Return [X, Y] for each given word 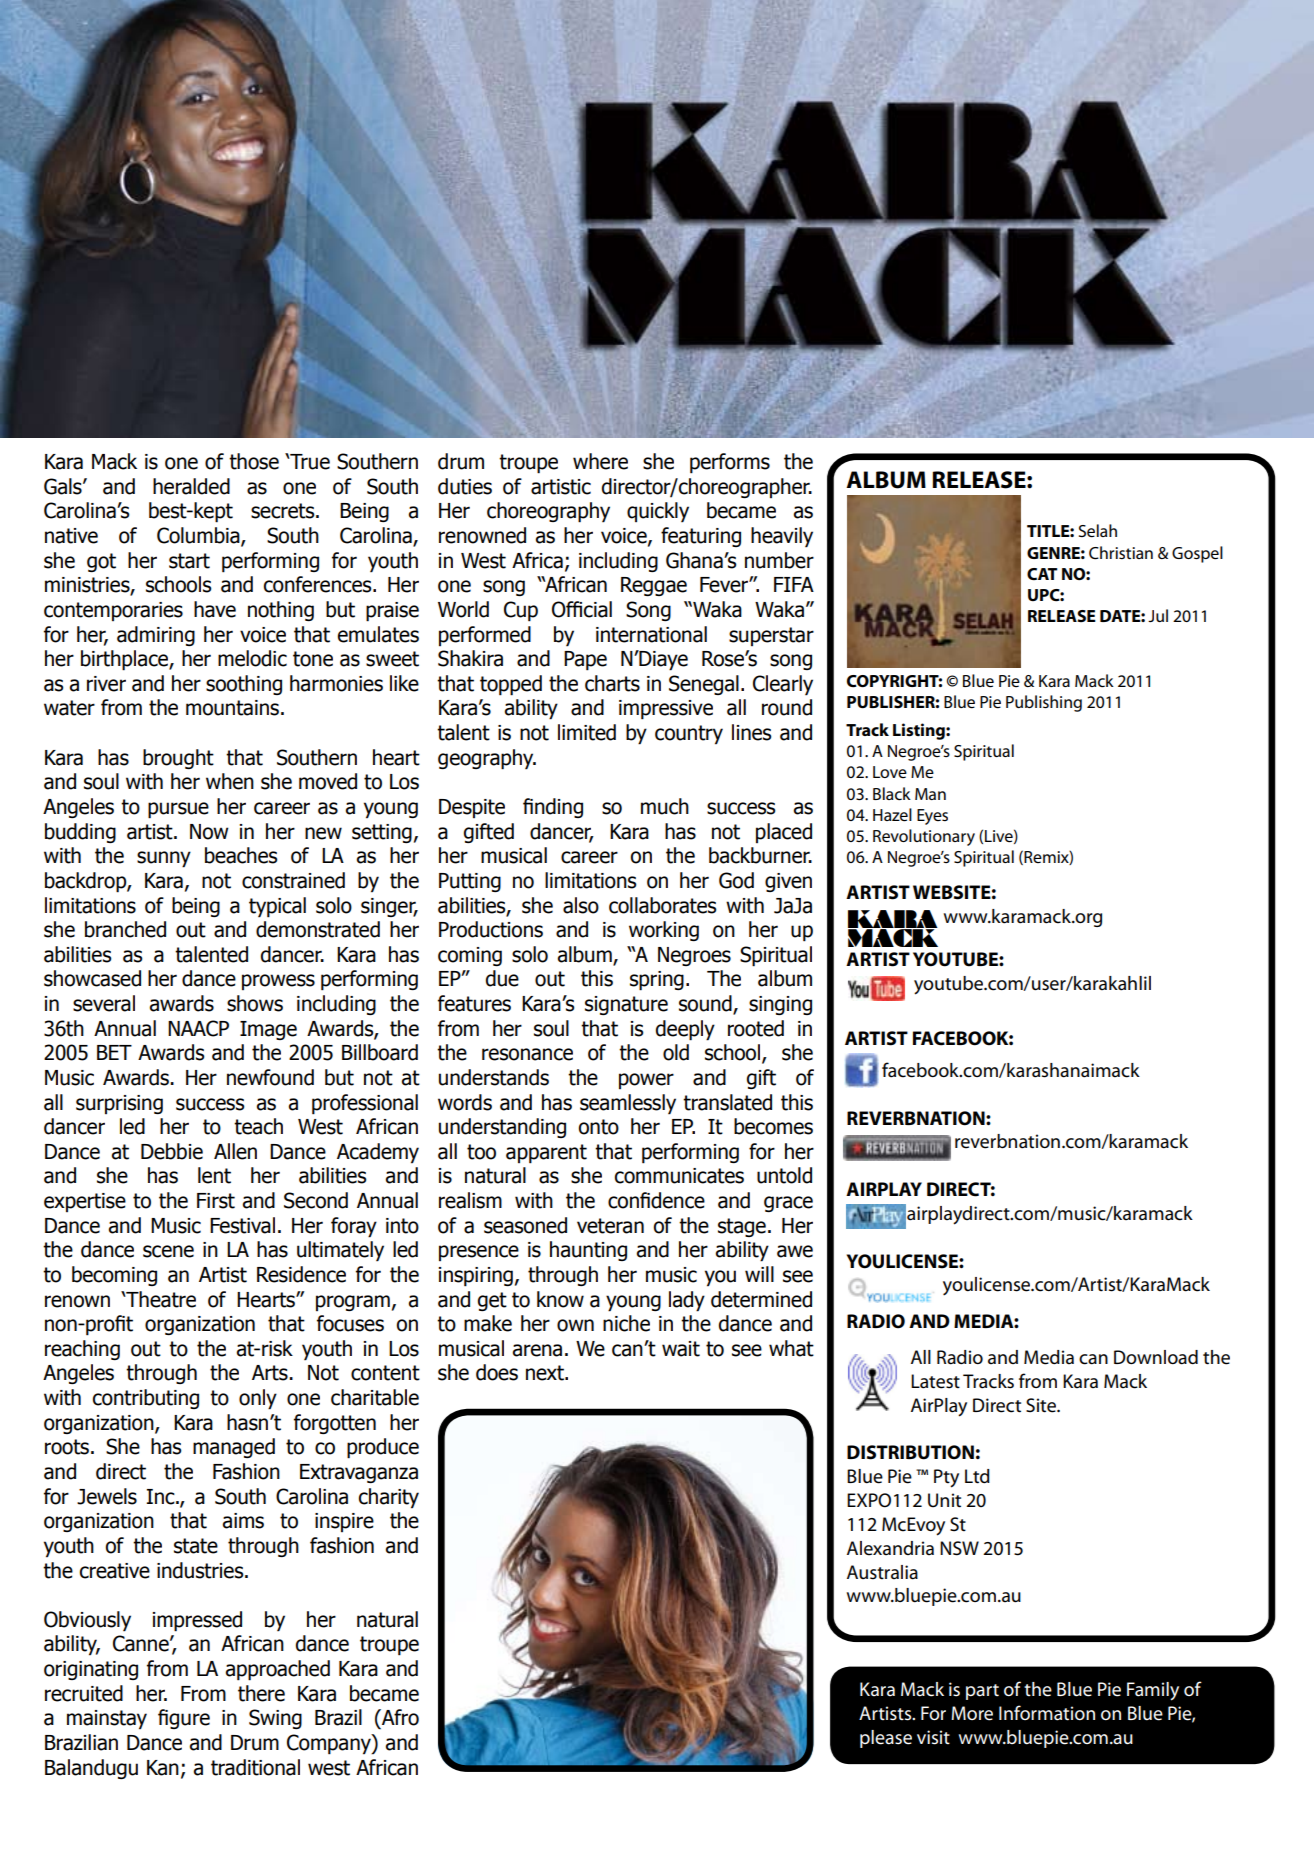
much [665, 806]
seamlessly [628, 1104]
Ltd [977, 1476]
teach [258, 1126]
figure [184, 1719]
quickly [658, 512]
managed [234, 1448]
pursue [178, 810]
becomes [773, 1126]
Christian [1121, 553]
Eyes [932, 817]
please [886, 1739]
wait [681, 1349]
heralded [191, 486]
